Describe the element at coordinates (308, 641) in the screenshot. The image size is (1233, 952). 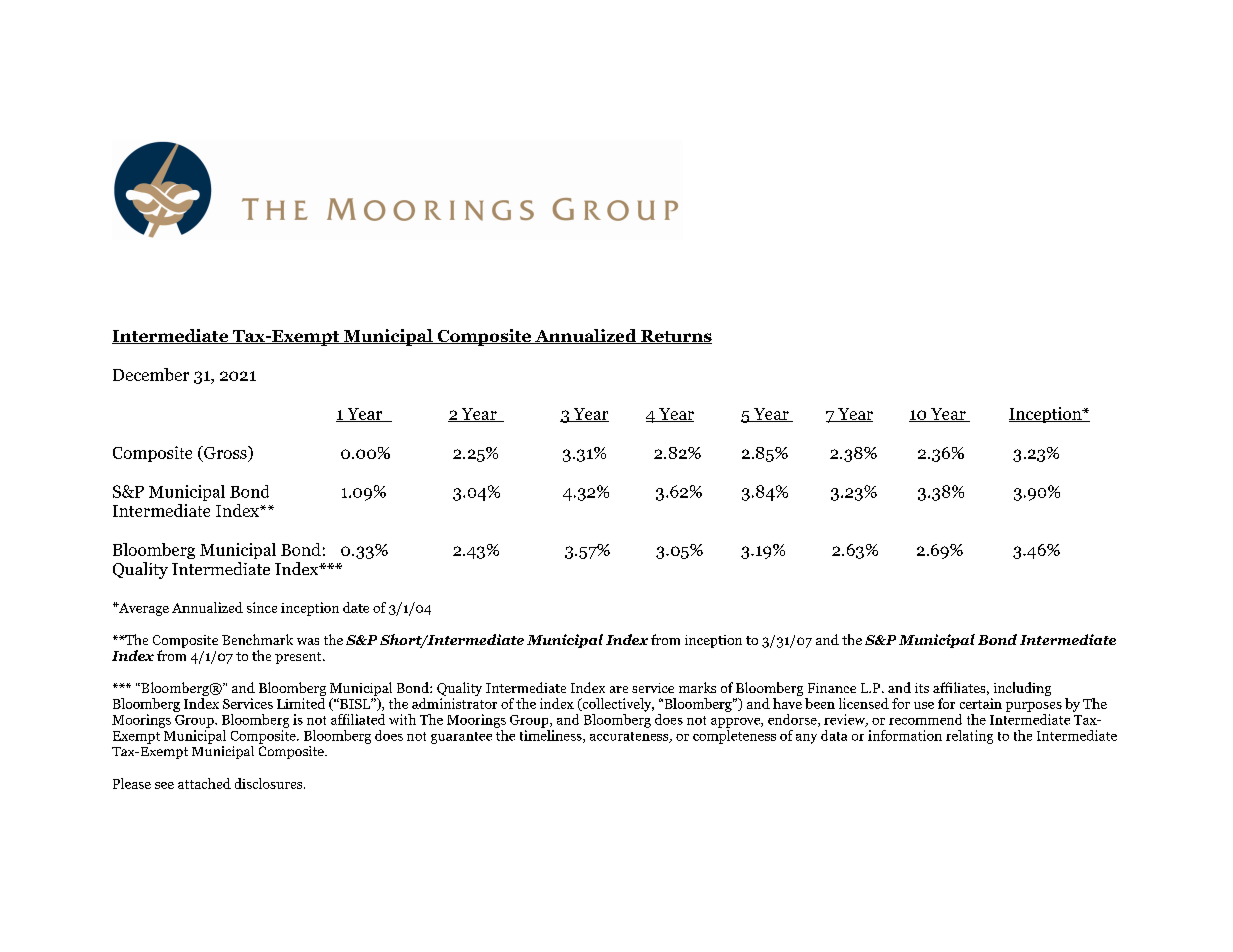
I see `was` at that location.
